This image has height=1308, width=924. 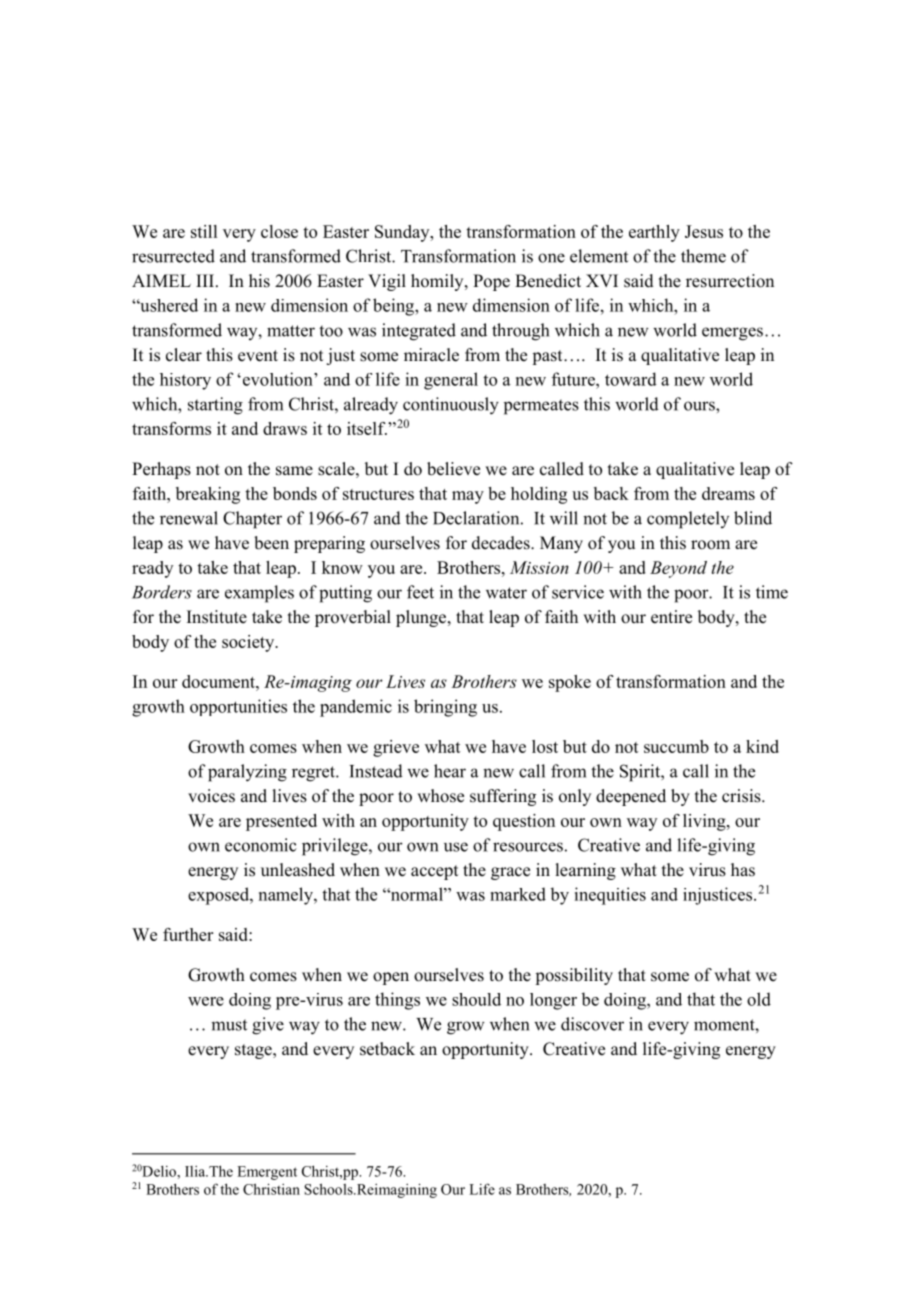 I want to click on should, so click(x=476, y=999).
